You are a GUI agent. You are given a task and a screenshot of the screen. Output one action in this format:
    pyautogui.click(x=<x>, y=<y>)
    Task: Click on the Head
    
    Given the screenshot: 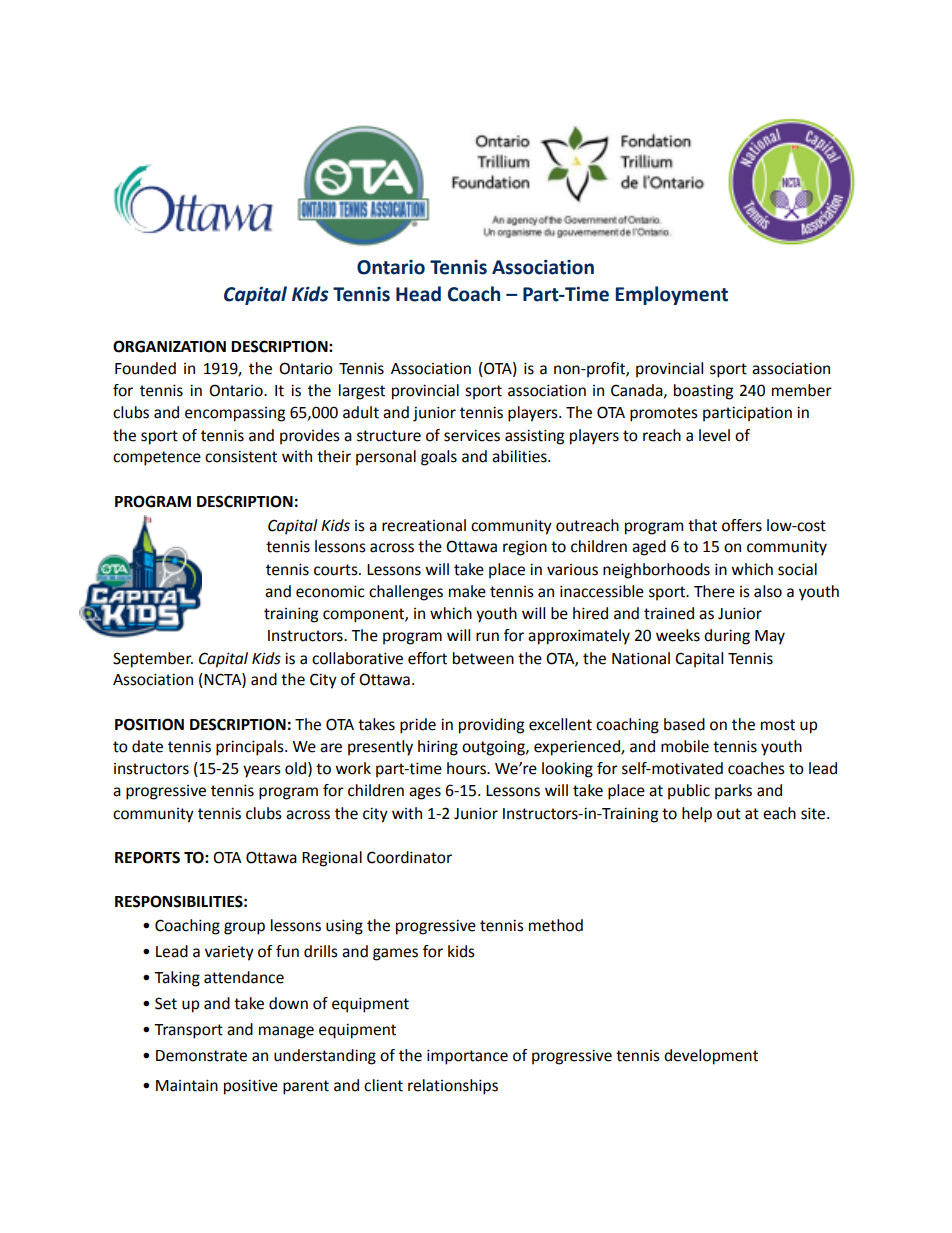 What is the action you would take?
    pyautogui.click(x=418, y=294)
